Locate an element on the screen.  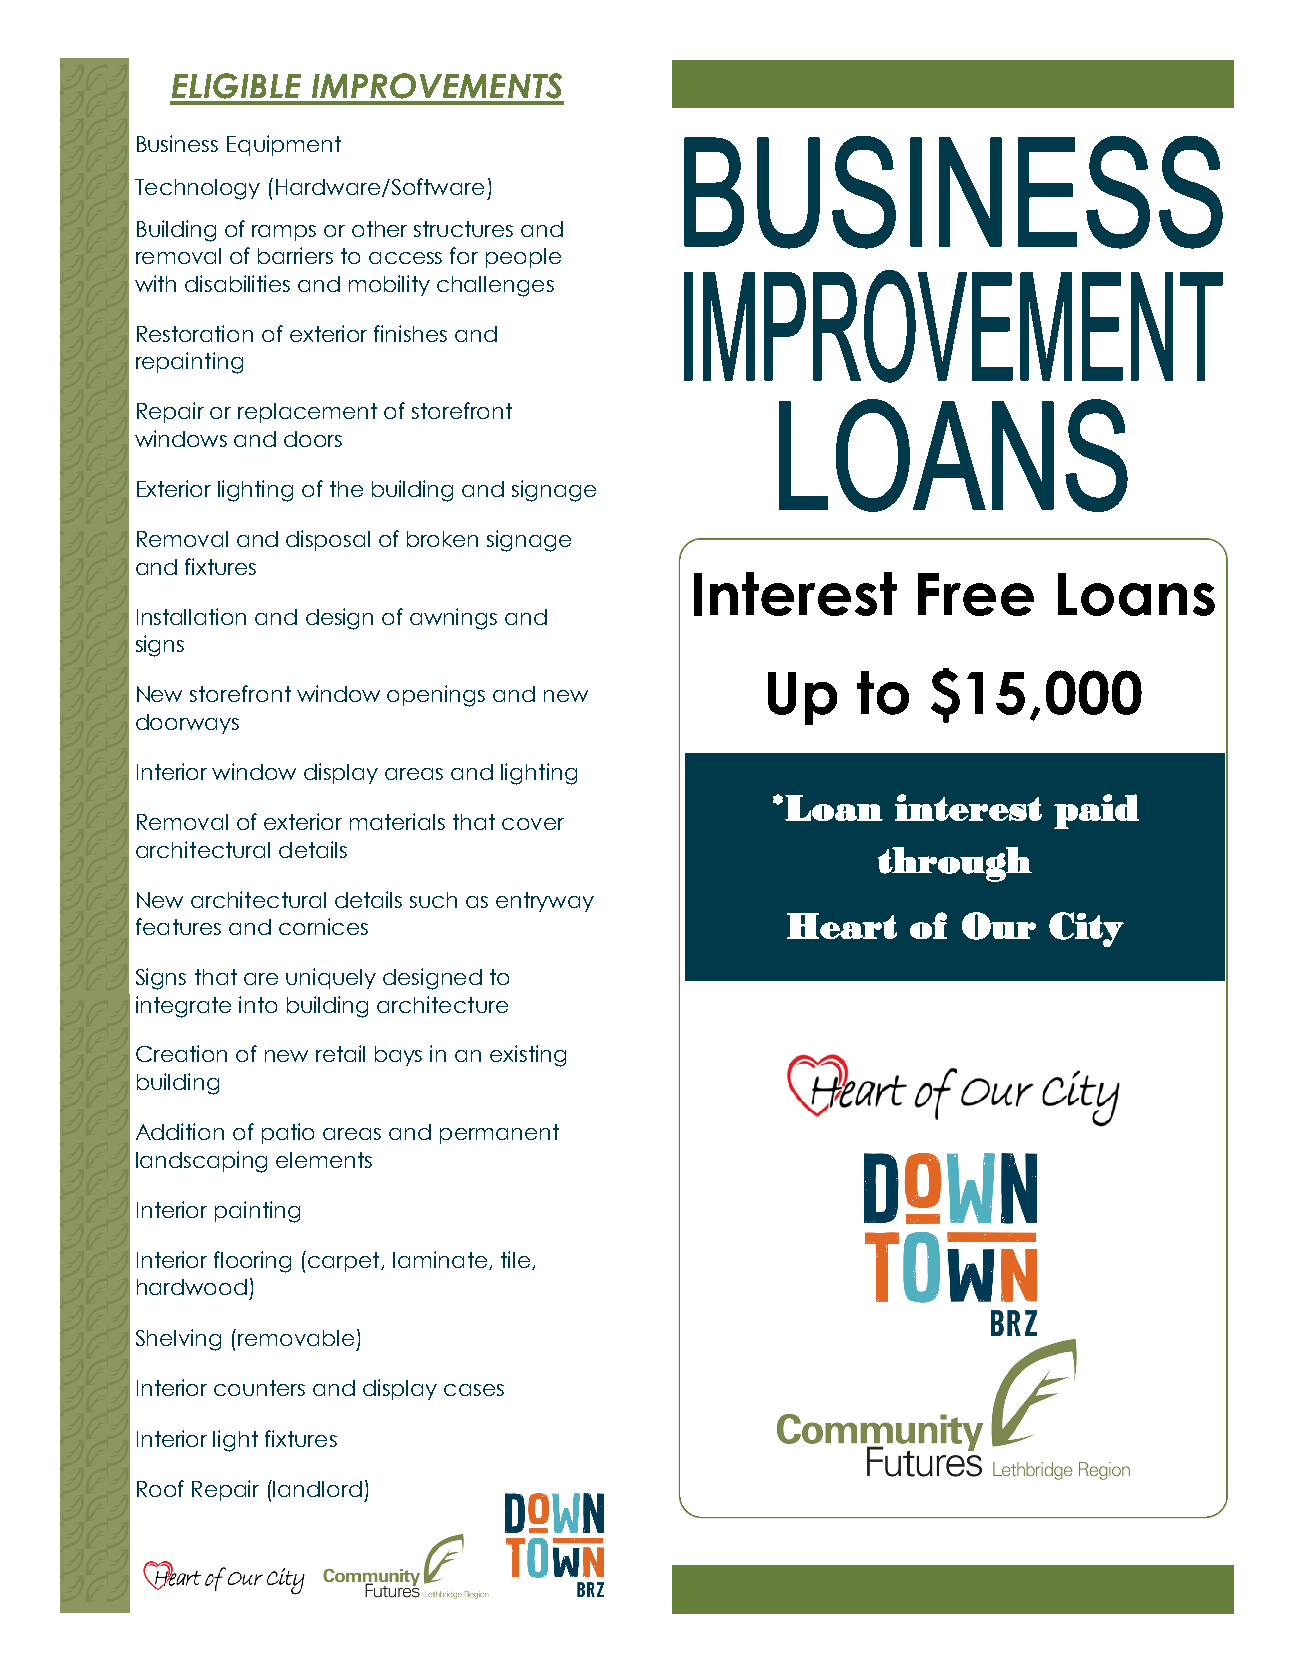
through is located at coordinates (955, 864).
